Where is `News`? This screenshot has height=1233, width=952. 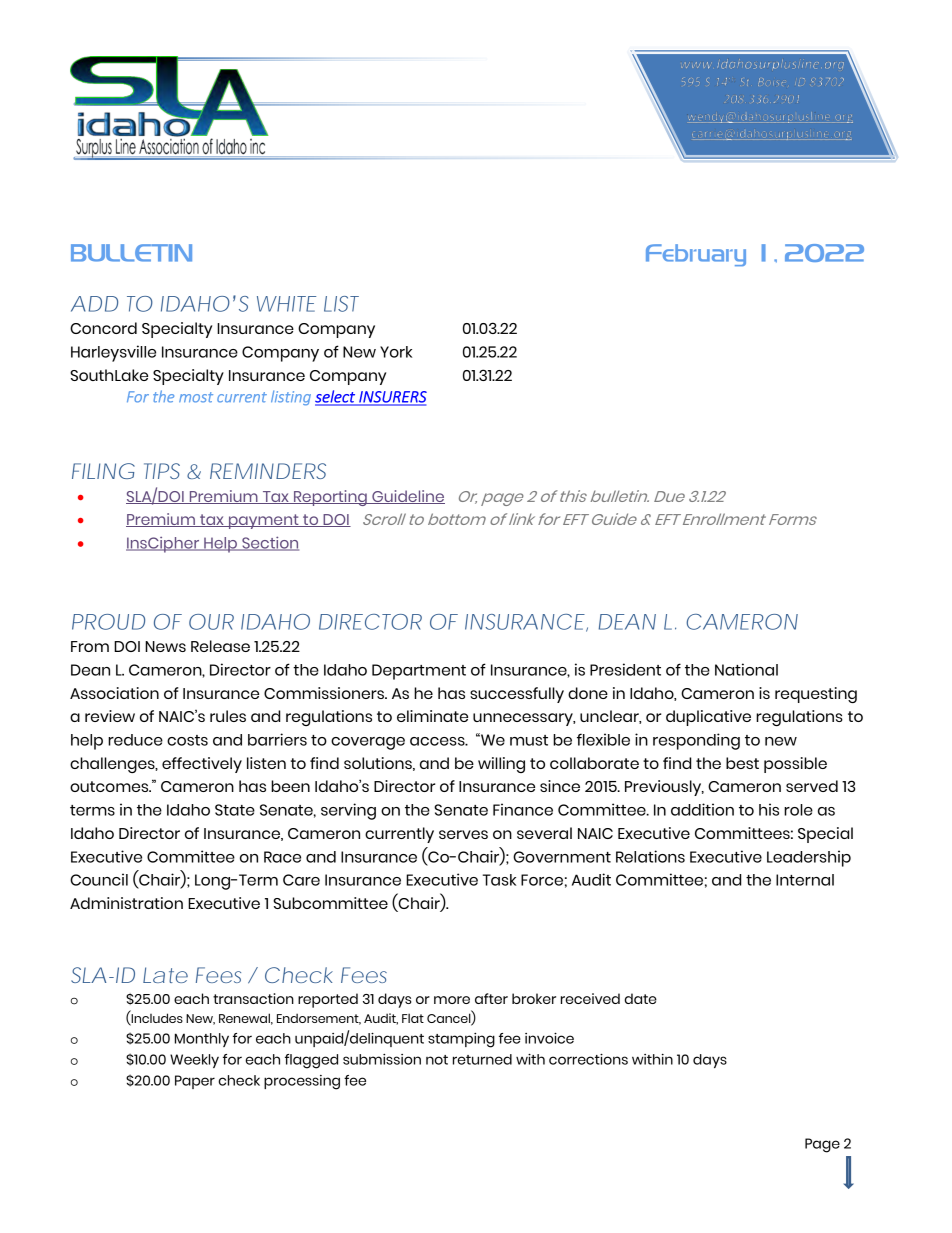
News is located at coordinates (165, 646).
